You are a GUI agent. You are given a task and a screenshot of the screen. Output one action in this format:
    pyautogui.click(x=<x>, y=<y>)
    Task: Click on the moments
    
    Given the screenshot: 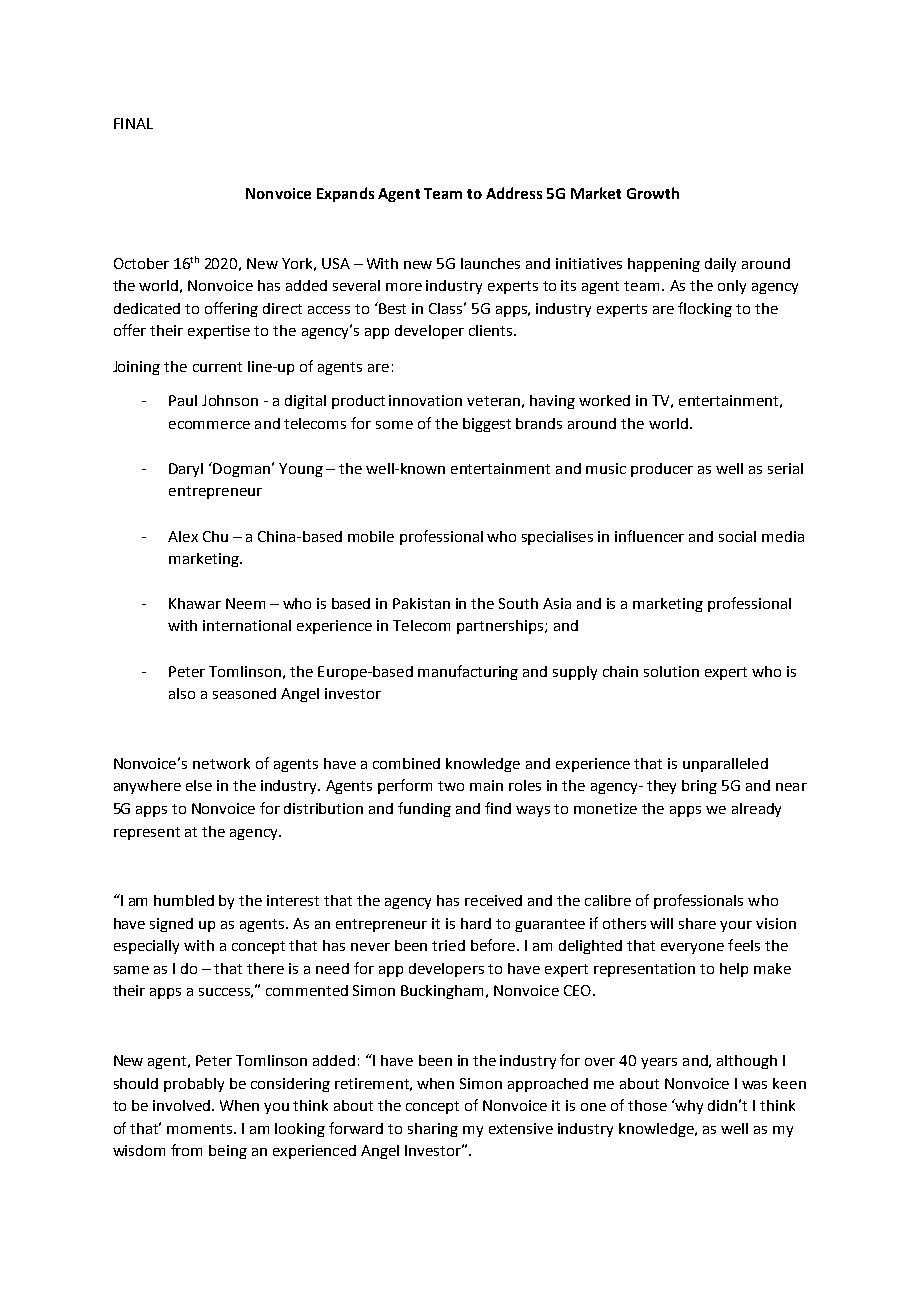 What is the action you would take?
    pyautogui.click(x=201, y=1129)
